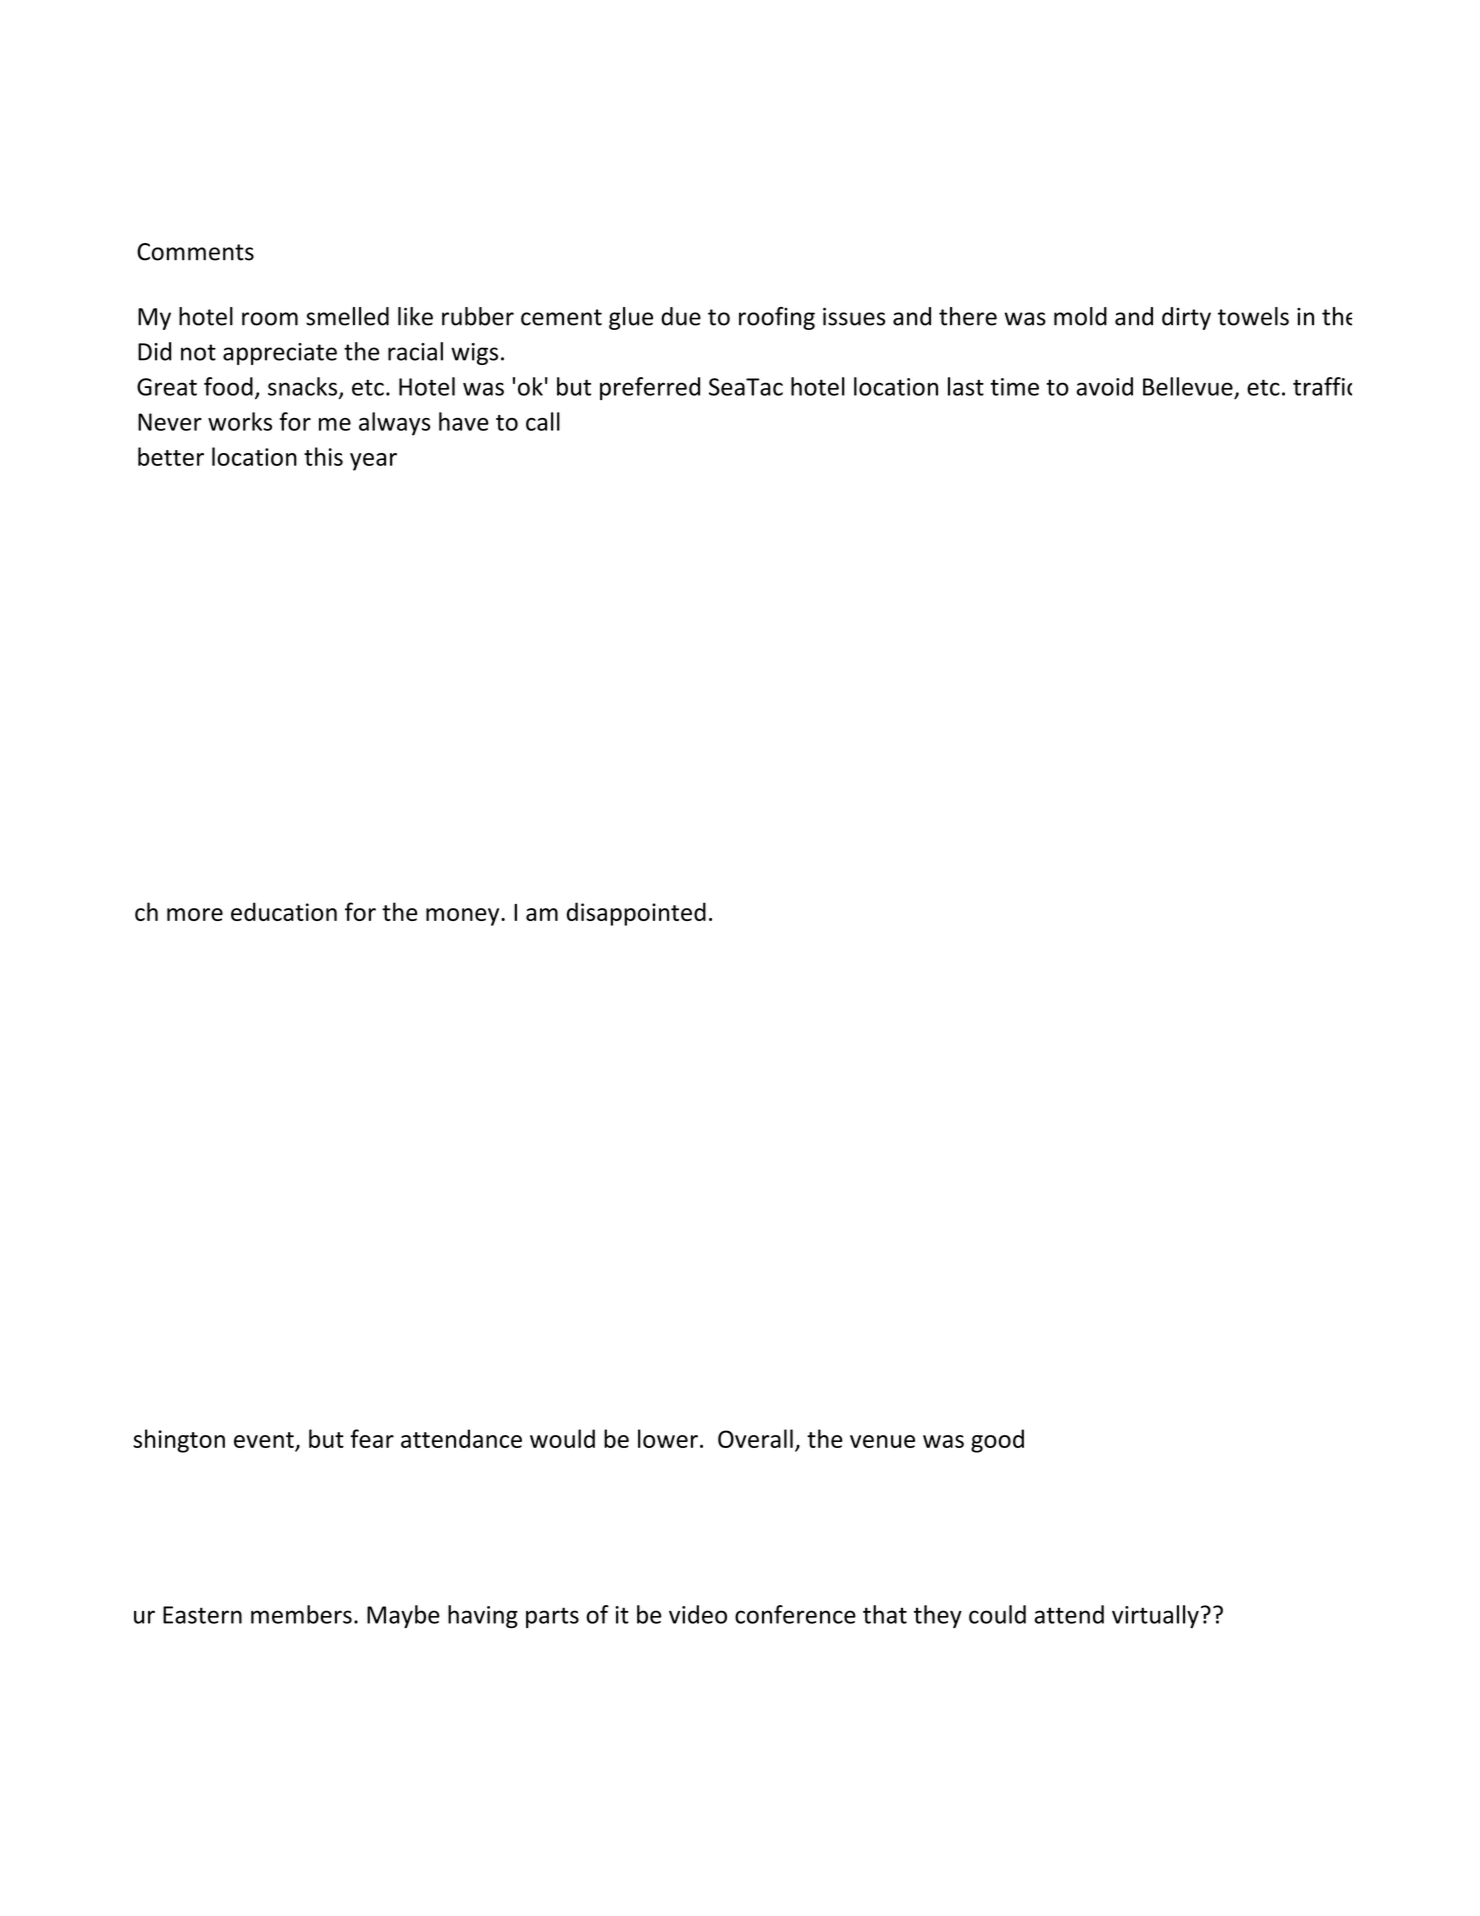  I want to click on disappointed, so click(636, 914).
